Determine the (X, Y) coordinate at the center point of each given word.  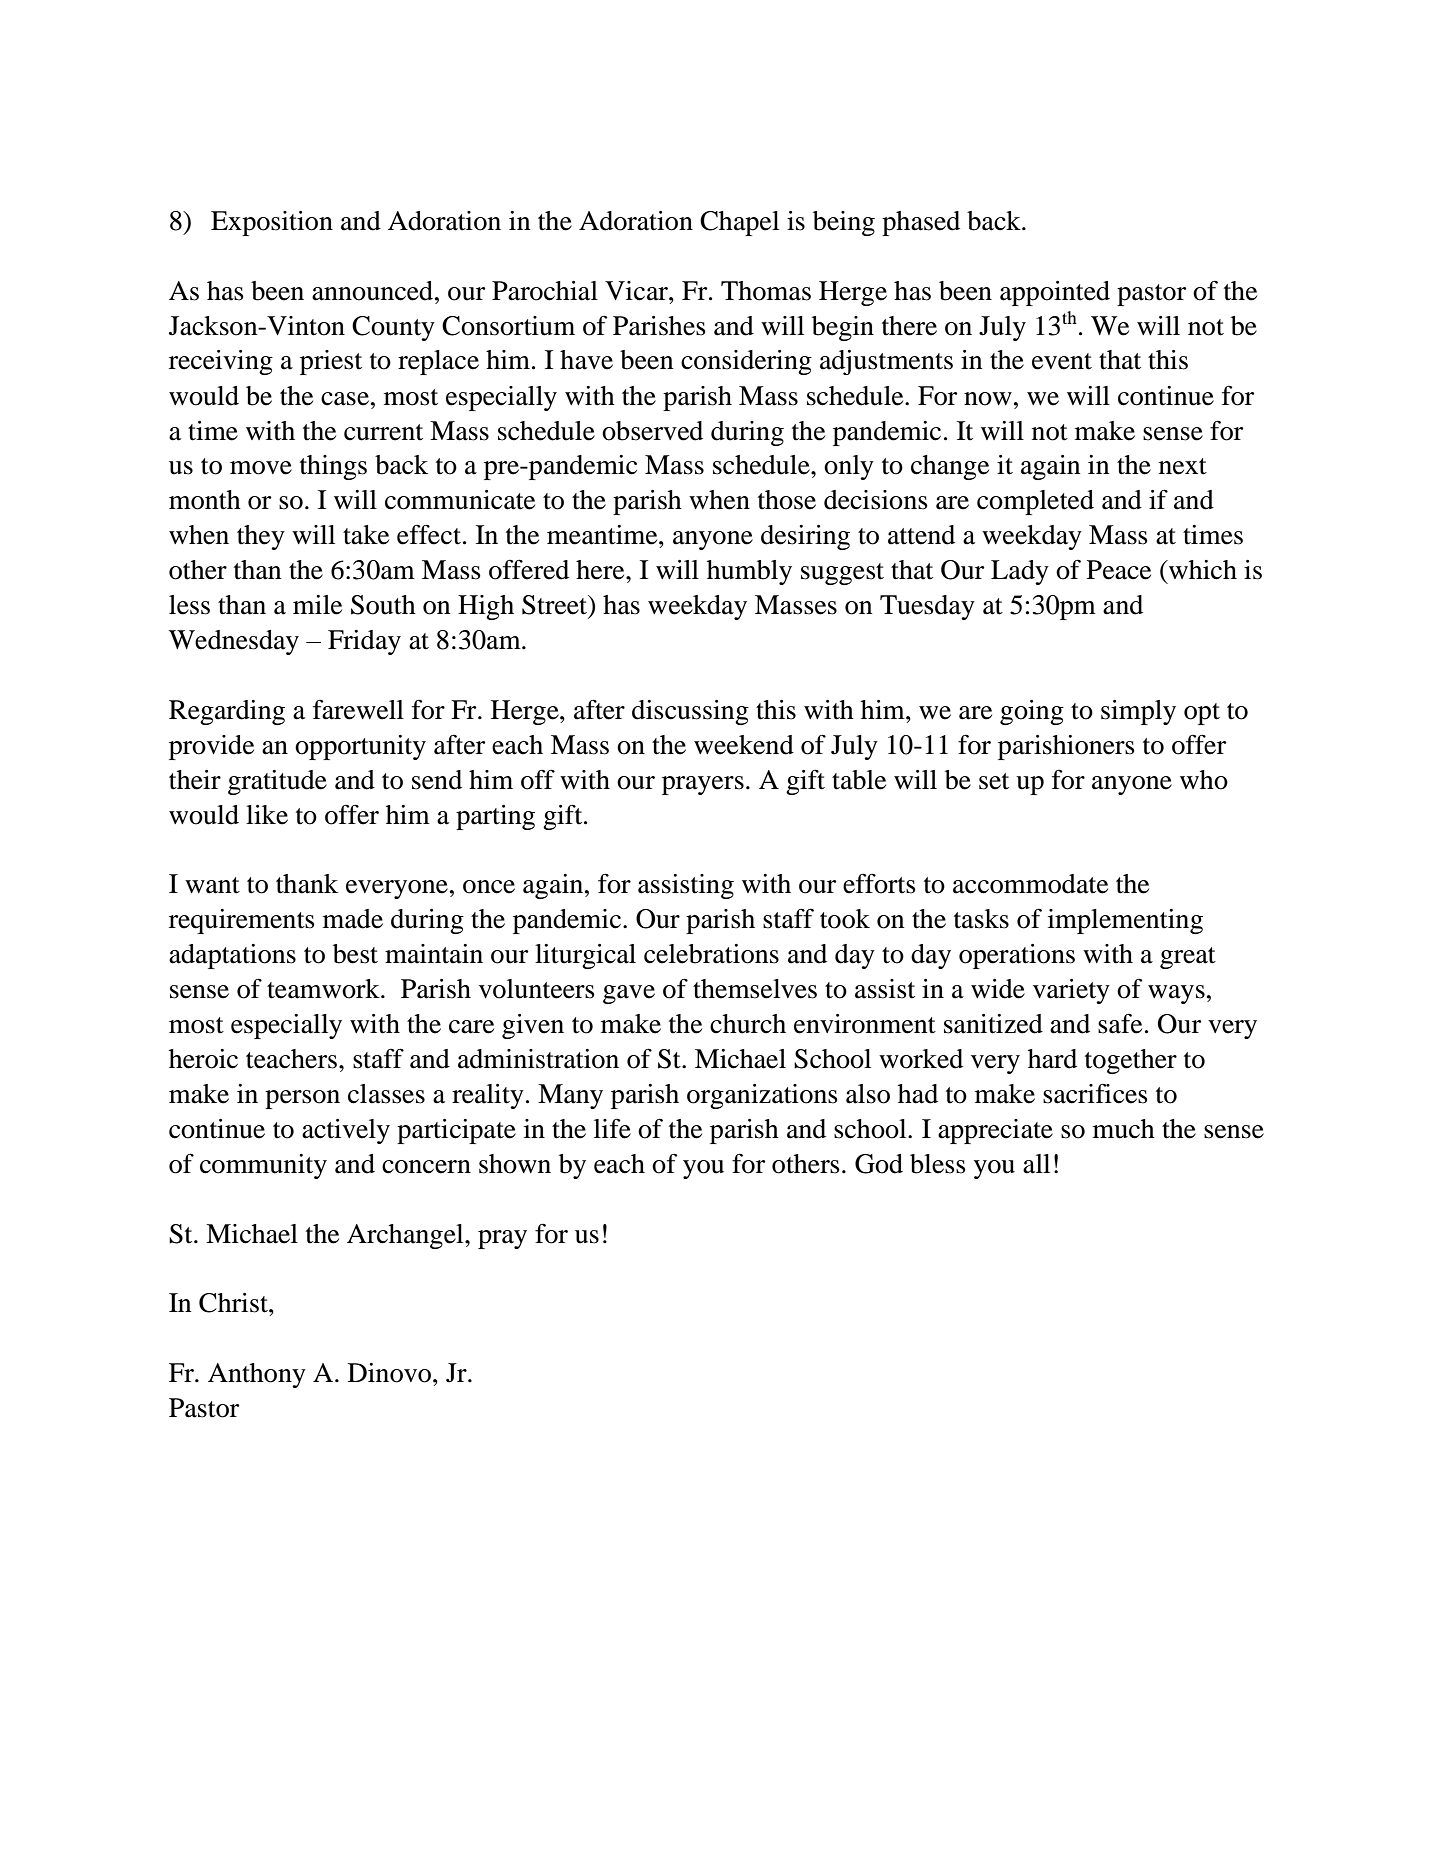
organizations (762, 1096)
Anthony (257, 1375)
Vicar (637, 291)
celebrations (711, 954)
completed (1035, 502)
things (333, 467)
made (353, 919)
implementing (1125, 921)
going (1032, 712)
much (1124, 1129)
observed (652, 431)
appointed (1055, 293)
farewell (358, 709)
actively (346, 1131)
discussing (690, 712)
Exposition (272, 223)
